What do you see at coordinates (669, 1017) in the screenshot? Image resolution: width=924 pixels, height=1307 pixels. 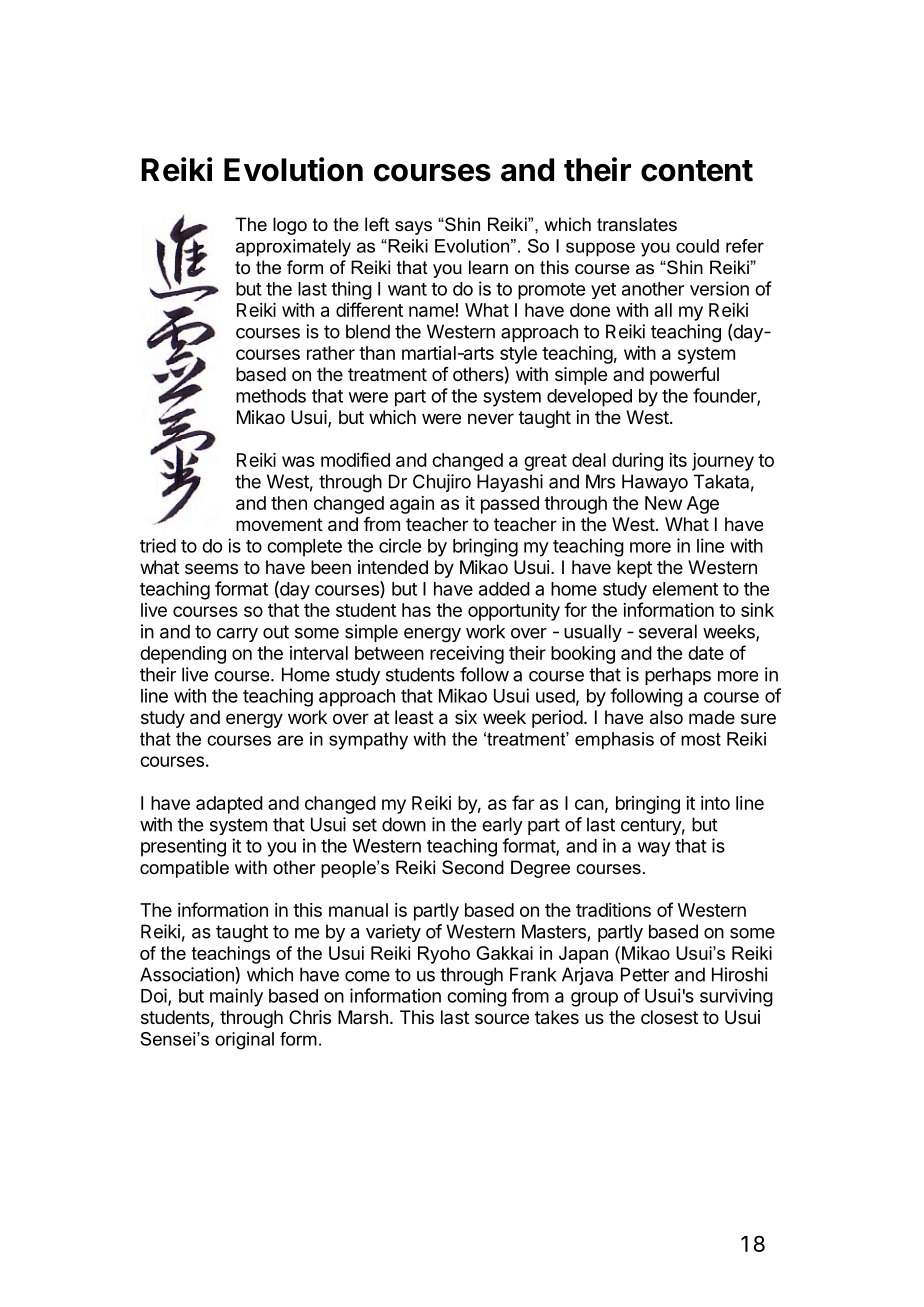 I see `closest` at bounding box center [669, 1017].
